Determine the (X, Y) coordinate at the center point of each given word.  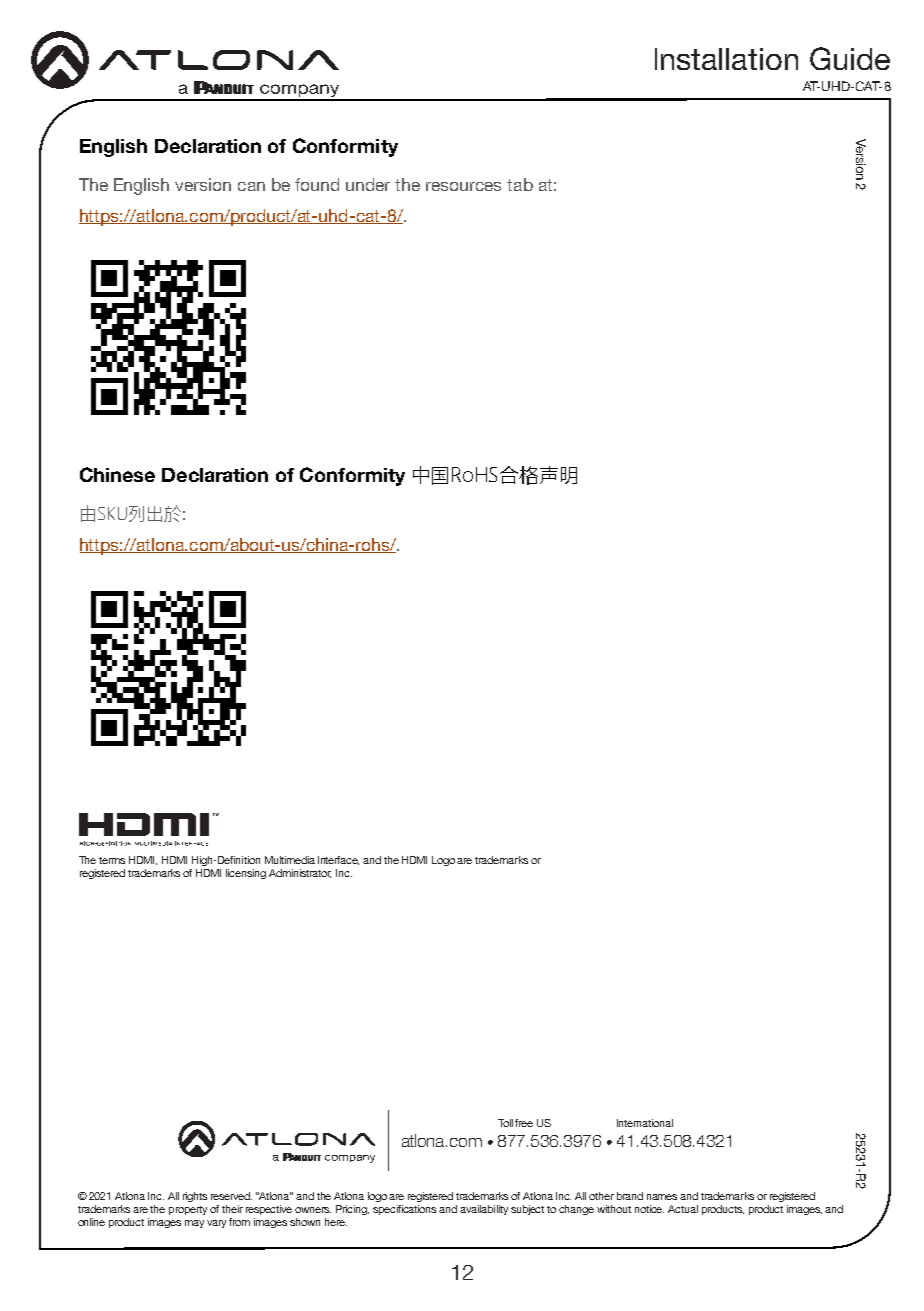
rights (195, 1197)
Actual (683, 1209)
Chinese (117, 474)
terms (112, 860)
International (645, 1123)
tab (520, 184)
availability (484, 1210)
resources (463, 186)
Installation (726, 59)
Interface (338, 860)
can (251, 186)
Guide (850, 58)
